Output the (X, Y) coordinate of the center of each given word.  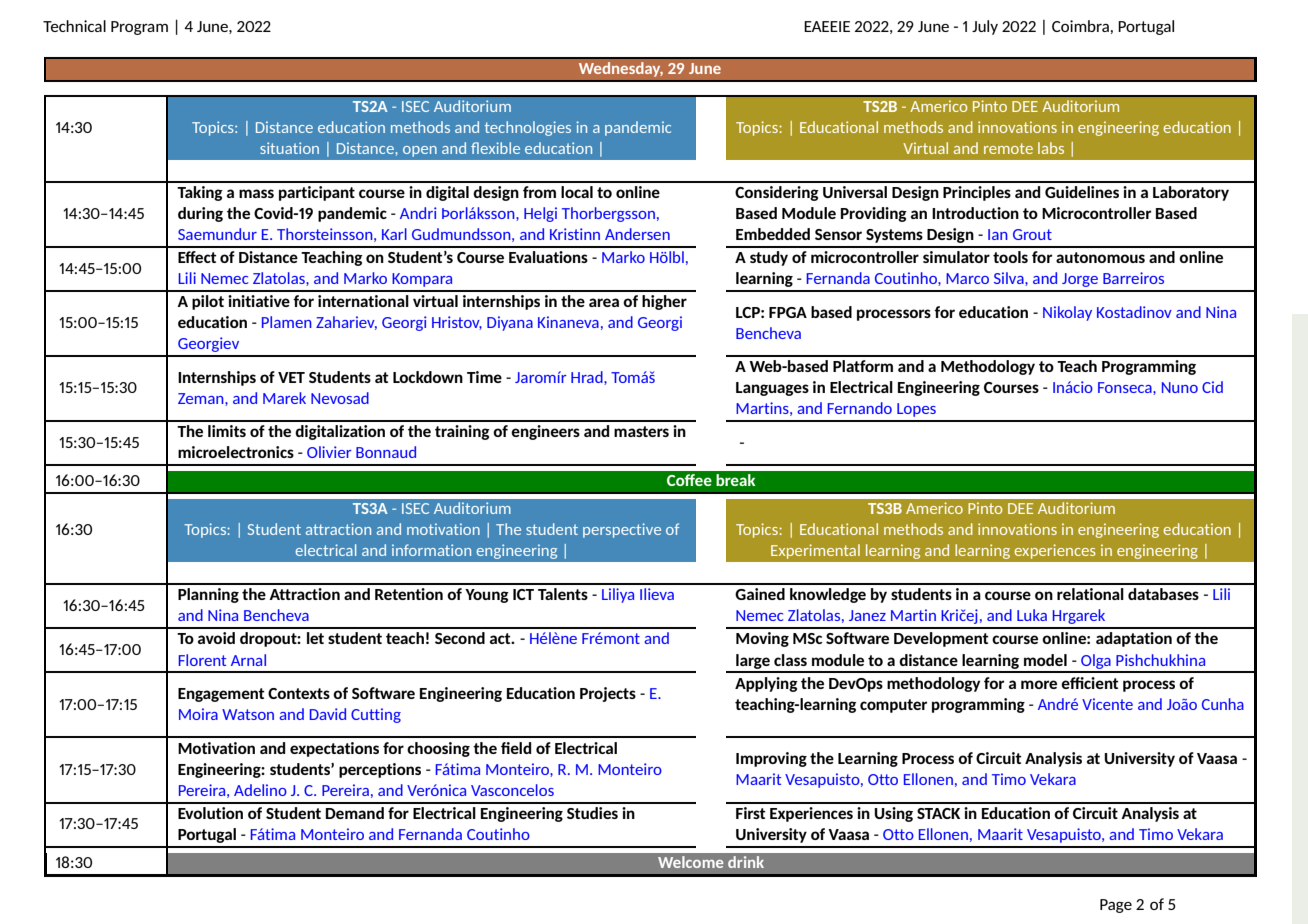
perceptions (380, 770)
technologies (528, 128)
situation (289, 148)
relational (1090, 594)
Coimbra (1080, 26)
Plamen (287, 322)
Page (1116, 906)
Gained (760, 594)
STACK (938, 813)
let (315, 638)
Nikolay (1067, 313)
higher (664, 302)
